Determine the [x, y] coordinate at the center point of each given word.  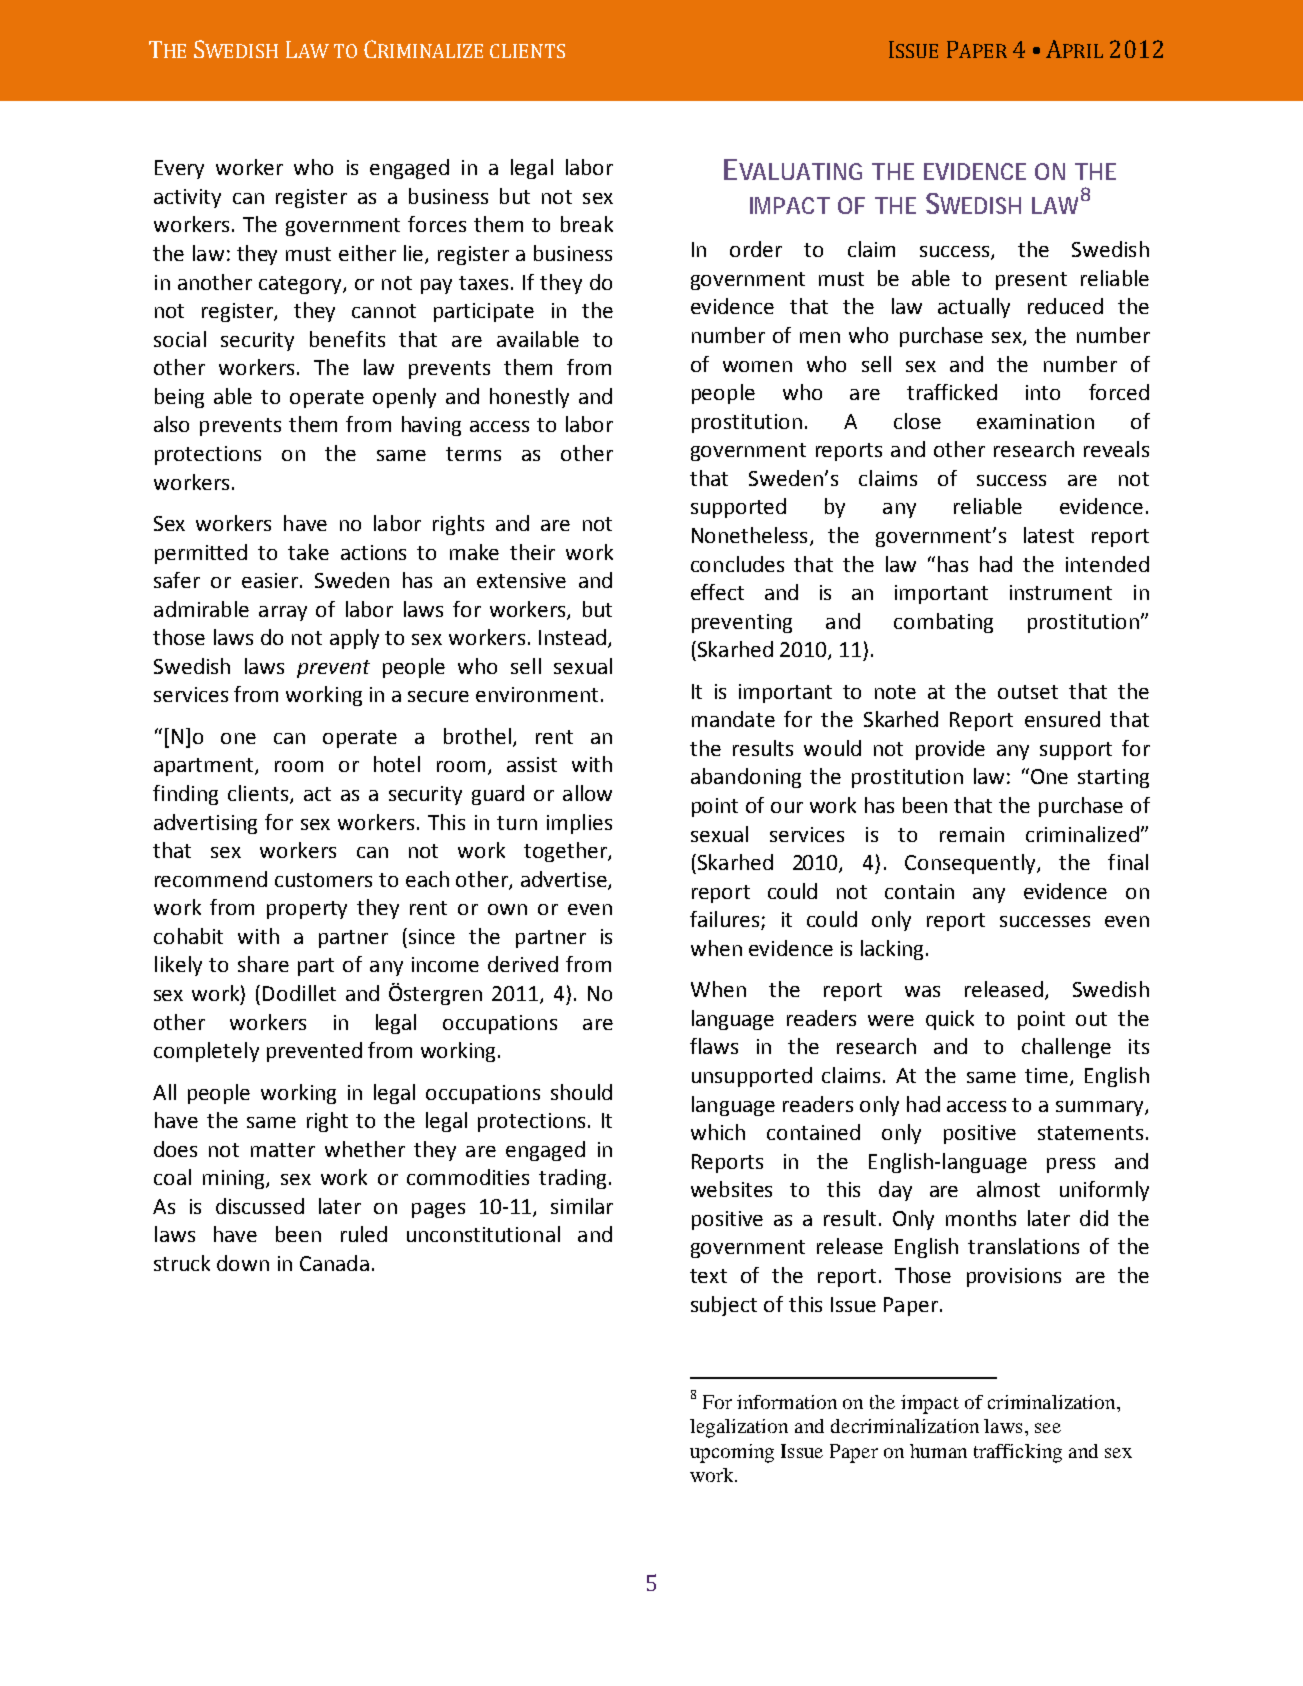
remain [972, 834]
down [243, 1263]
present [1031, 281]
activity [187, 198]
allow [587, 793]
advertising [205, 824]
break [587, 224]
